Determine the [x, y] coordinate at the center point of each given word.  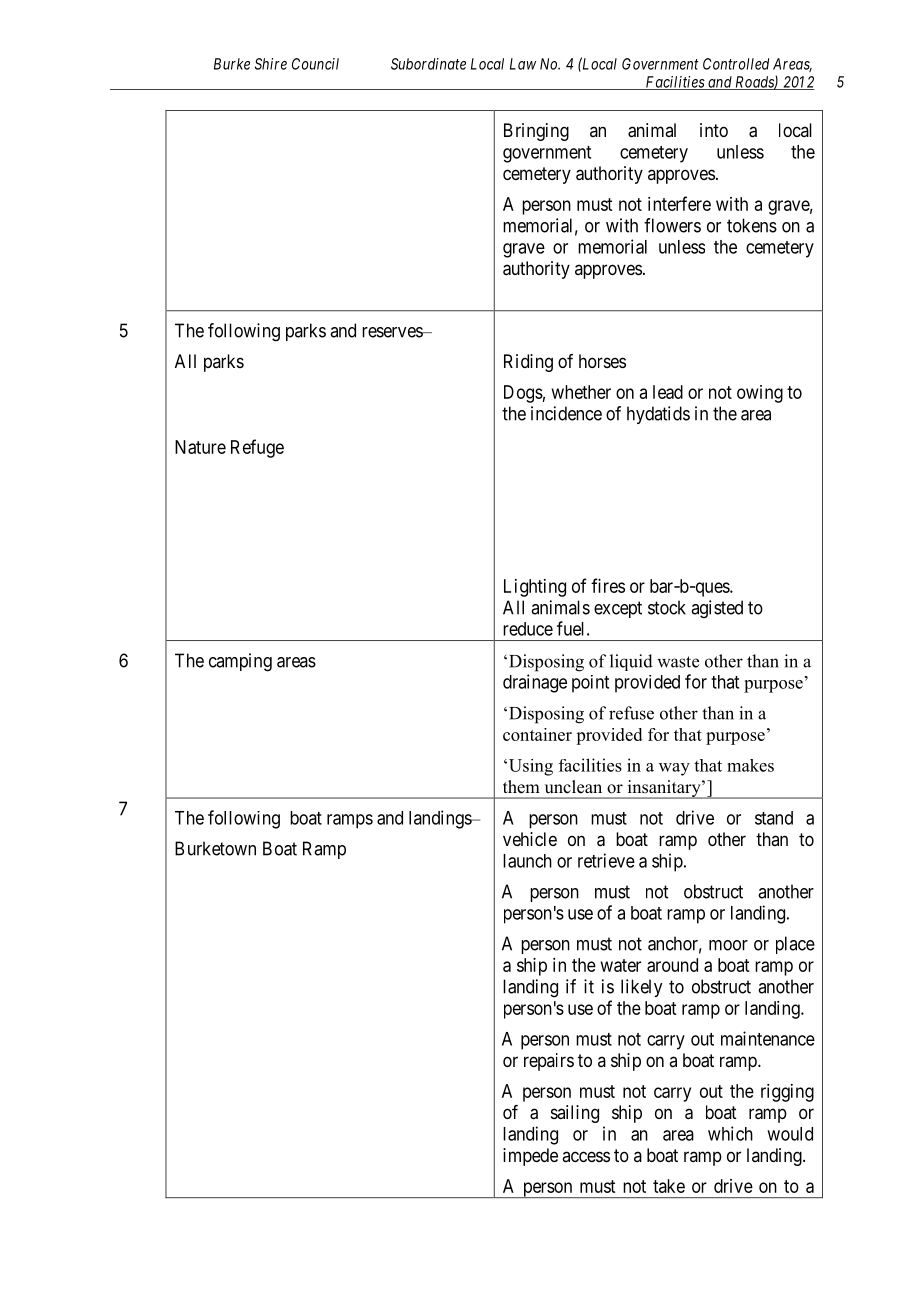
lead [668, 392]
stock [667, 607]
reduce [528, 629]
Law [523, 64]
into [714, 130]
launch [527, 861]
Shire [271, 64]
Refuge [257, 448]
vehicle [530, 839]
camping [240, 662]
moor [728, 945]
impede [530, 1157]
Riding [528, 363]
